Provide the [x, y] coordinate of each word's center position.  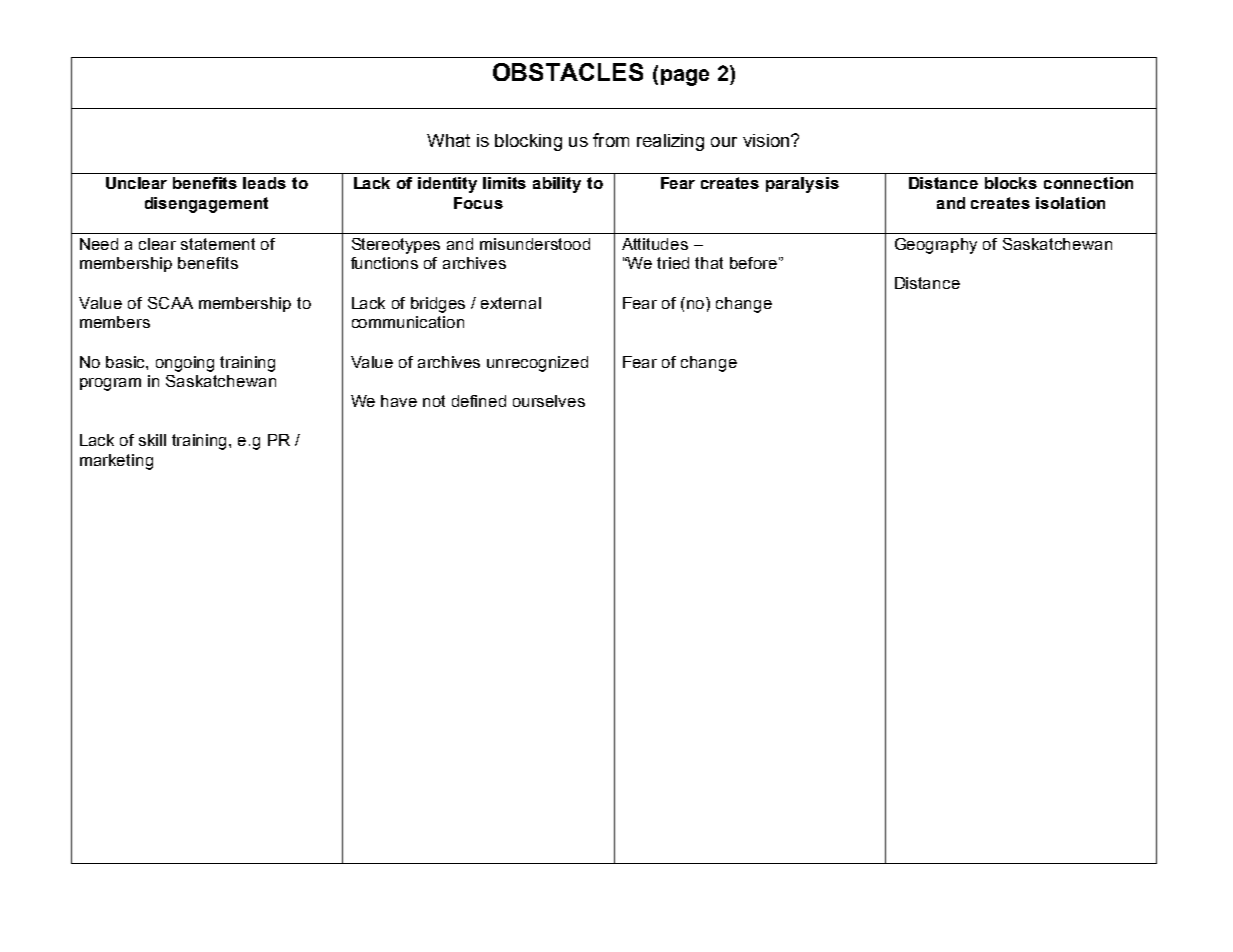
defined [479, 401]
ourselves [549, 401]
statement [218, 244]
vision [767, 140]
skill [152, 440]
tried [673, 263]
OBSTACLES [568, 72]
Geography [936, 246]
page [685, 77]
